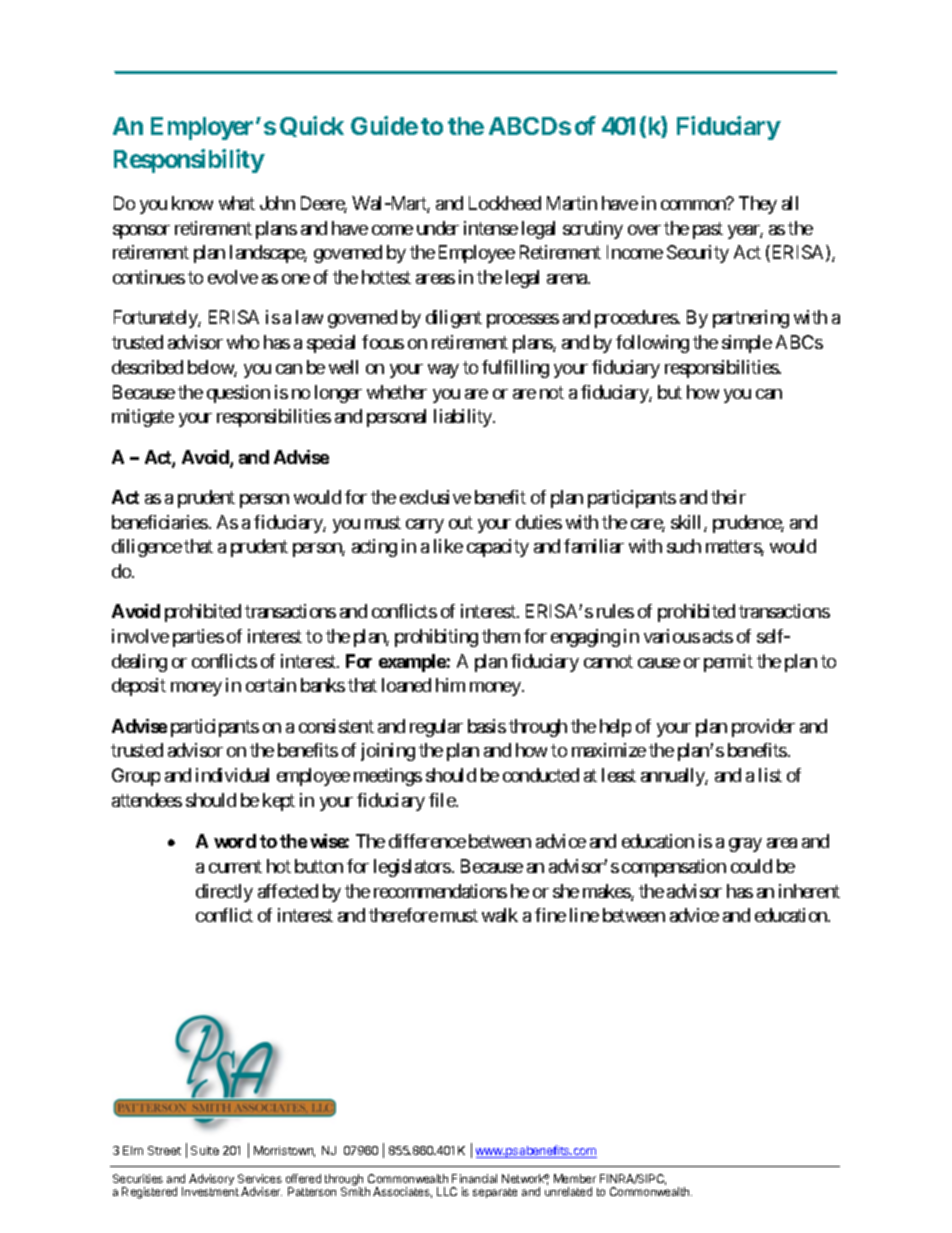 The height and width of the page is (1233, 952). What do you see at coordinates (198, 638) in the page?
I see `parties` at bounding box center [198, 638].
